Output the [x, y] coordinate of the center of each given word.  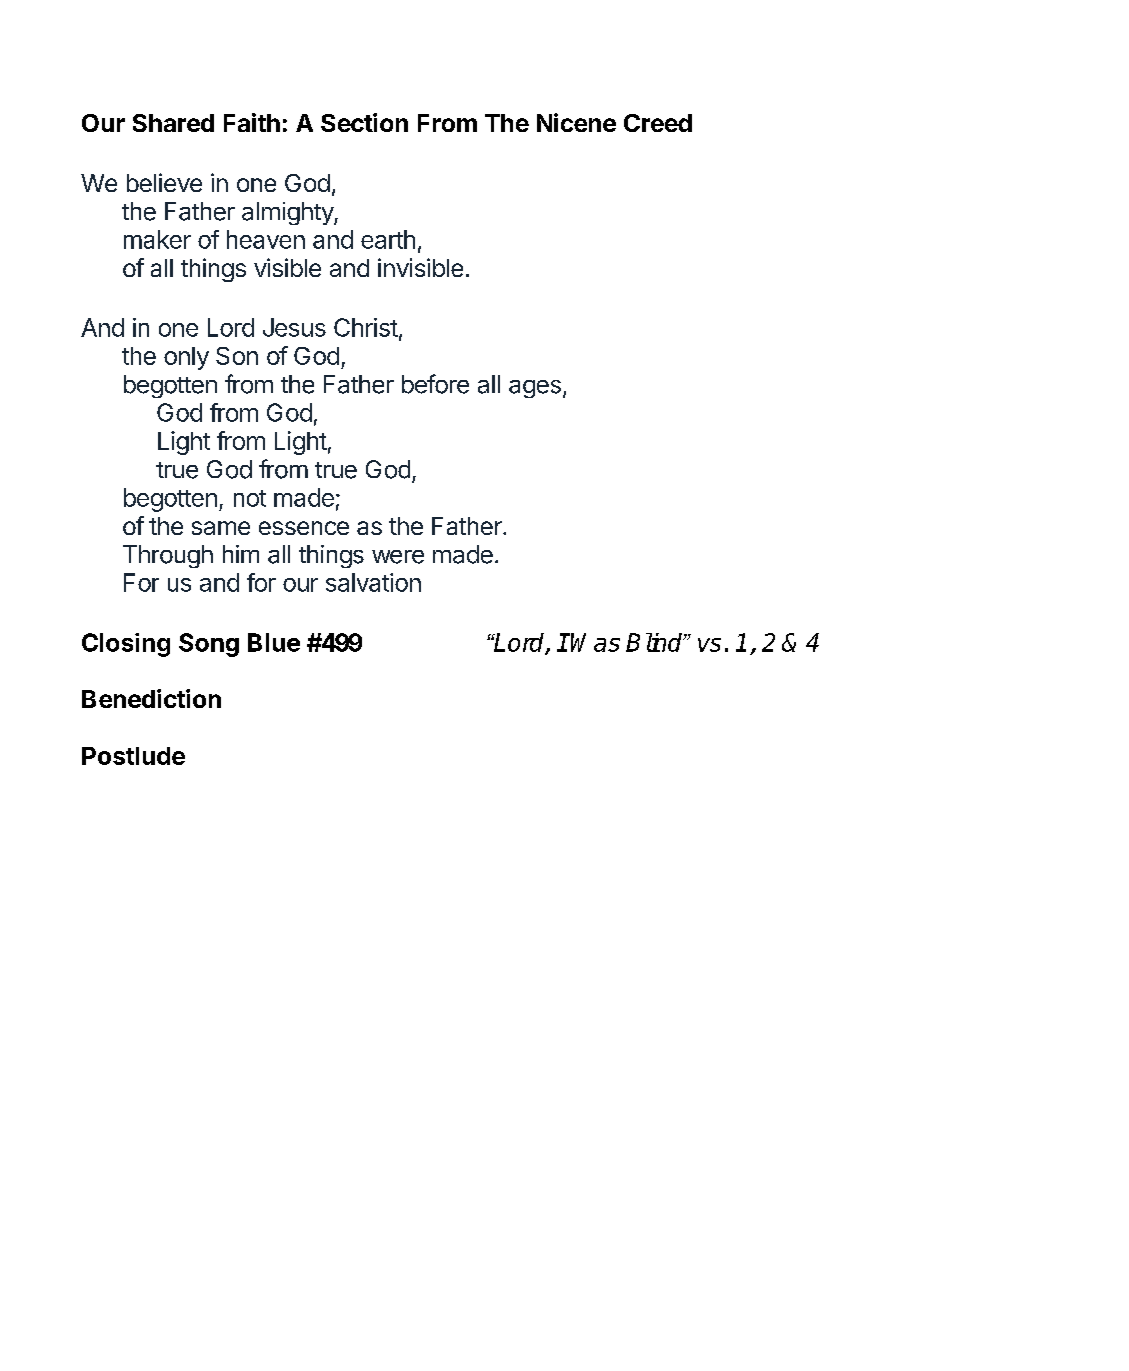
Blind [655, 642]
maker [157, 239]
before [435, 384]
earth [388, 239]
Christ [366, 327]
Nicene [576, 122]
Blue [274, 642]
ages [535, 389]
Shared [173, 123]
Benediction [151, 698]
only [186, 358]
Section [364, 122]
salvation [373, 582]
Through [168, 556]
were [398, 557]
